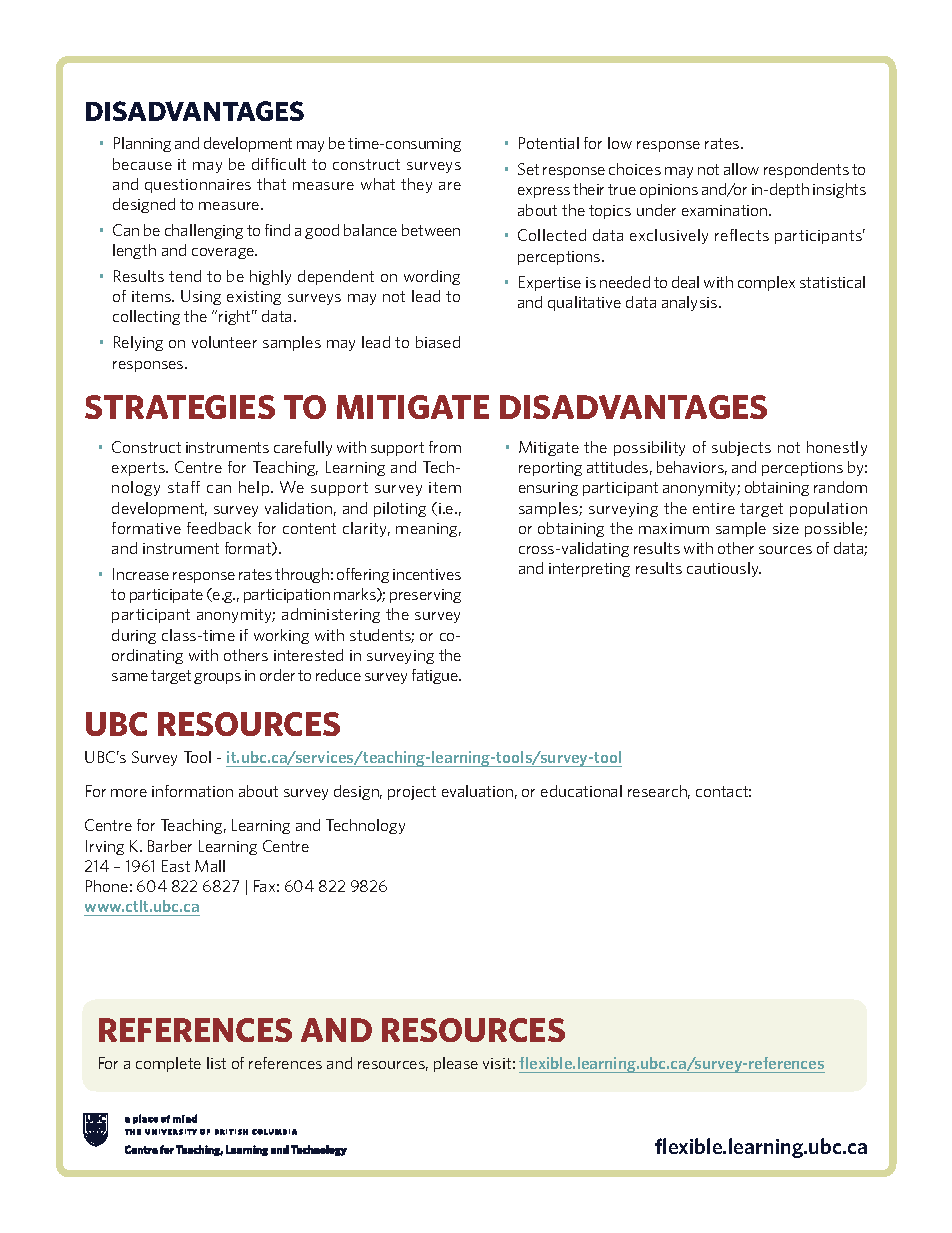 The image size is (952, 1233). What do you see at coordinates (741, 169) in the image?
I see `allow` at bounding box center [741, 169].
